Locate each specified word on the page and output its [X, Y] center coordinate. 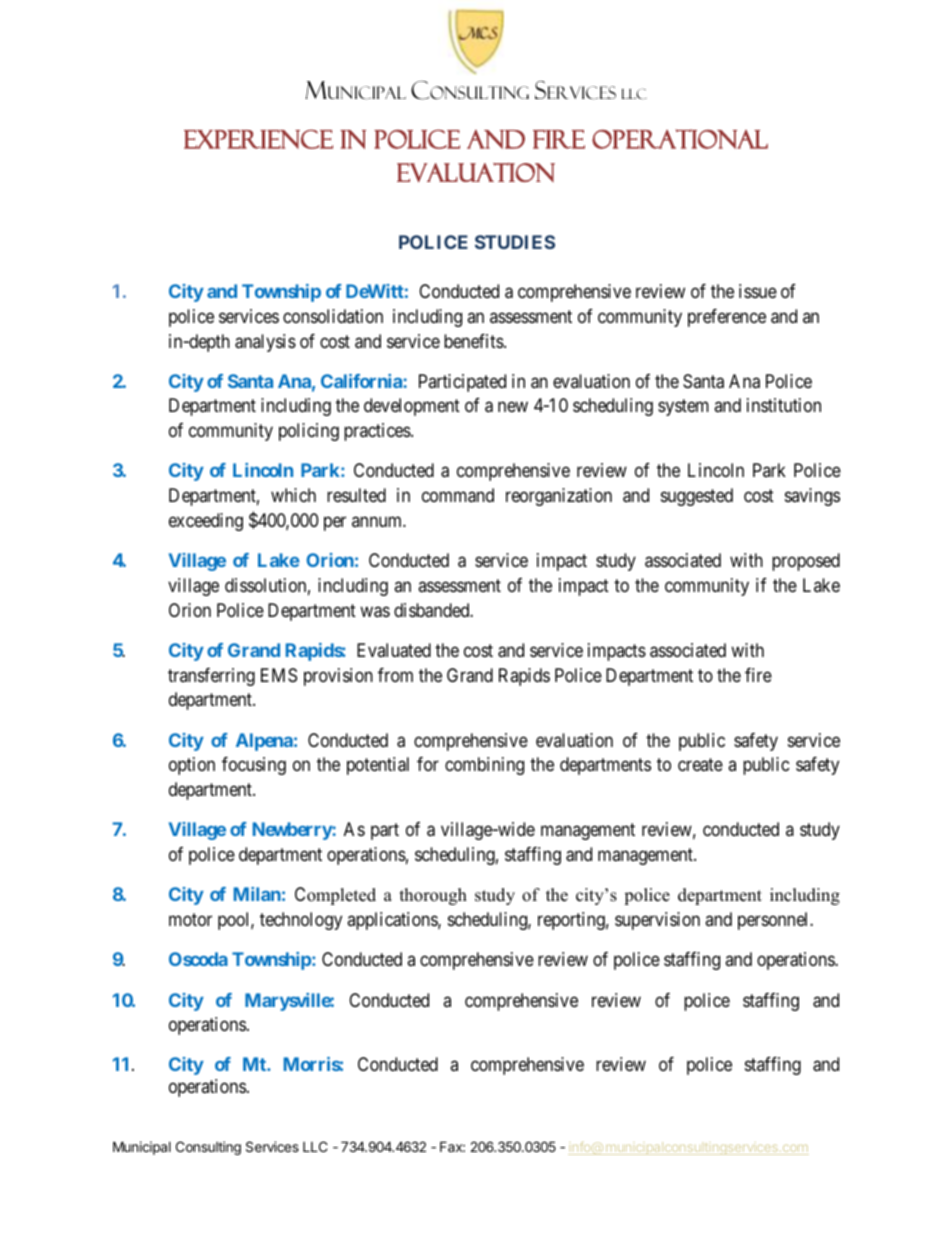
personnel [774, 921]
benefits [474, 341]
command [458, 495]
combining [484, 766]
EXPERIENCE [258, 139]
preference [727, 318]
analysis [265, 343]
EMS [279, 675]
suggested [697, 497]
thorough [433, 896]
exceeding [206, 522]
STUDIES [515, 242]
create [700, 765]
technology [301, 921]
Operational [680, 139]
